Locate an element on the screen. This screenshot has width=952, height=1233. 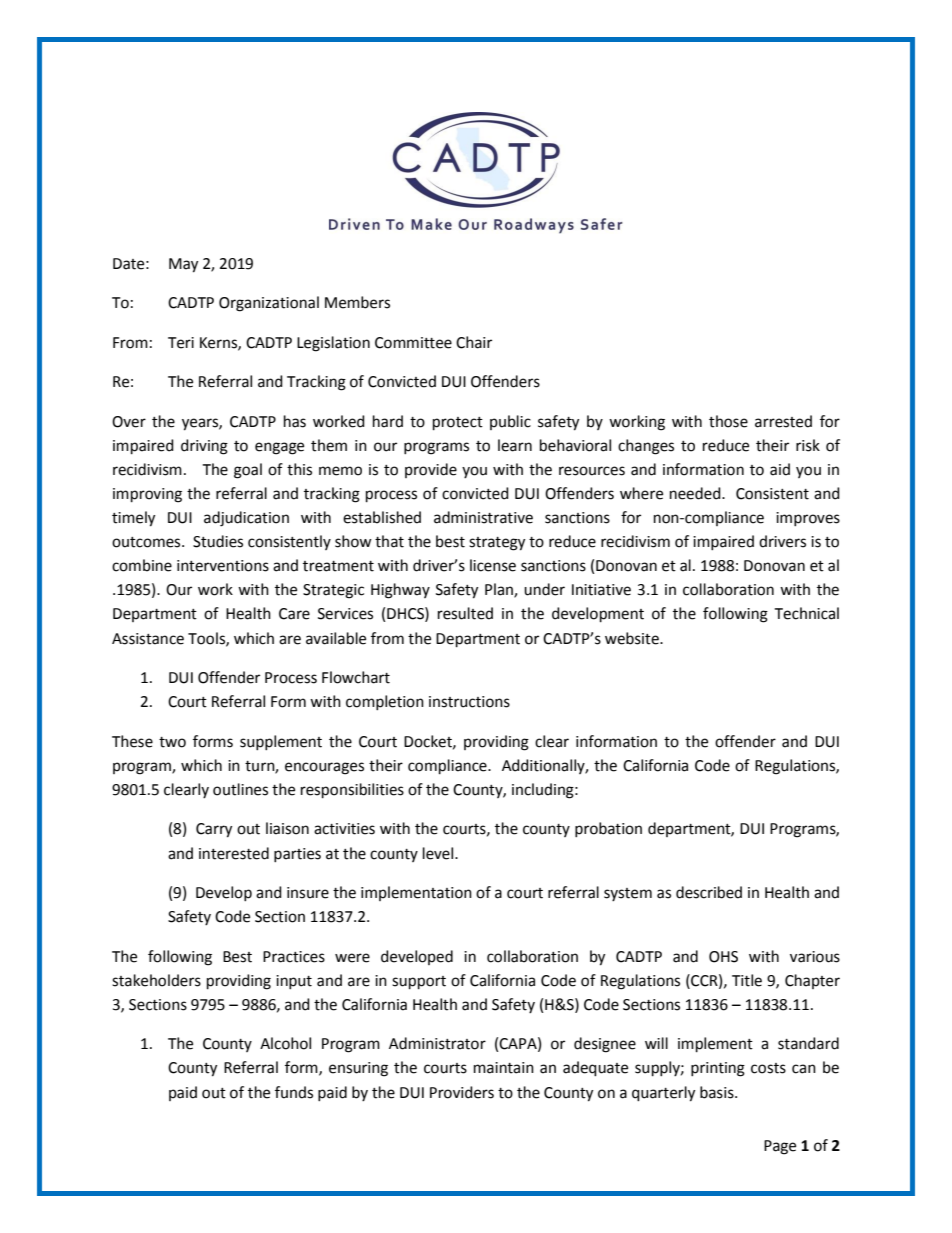
needed is located at coordinates (696, 493).
